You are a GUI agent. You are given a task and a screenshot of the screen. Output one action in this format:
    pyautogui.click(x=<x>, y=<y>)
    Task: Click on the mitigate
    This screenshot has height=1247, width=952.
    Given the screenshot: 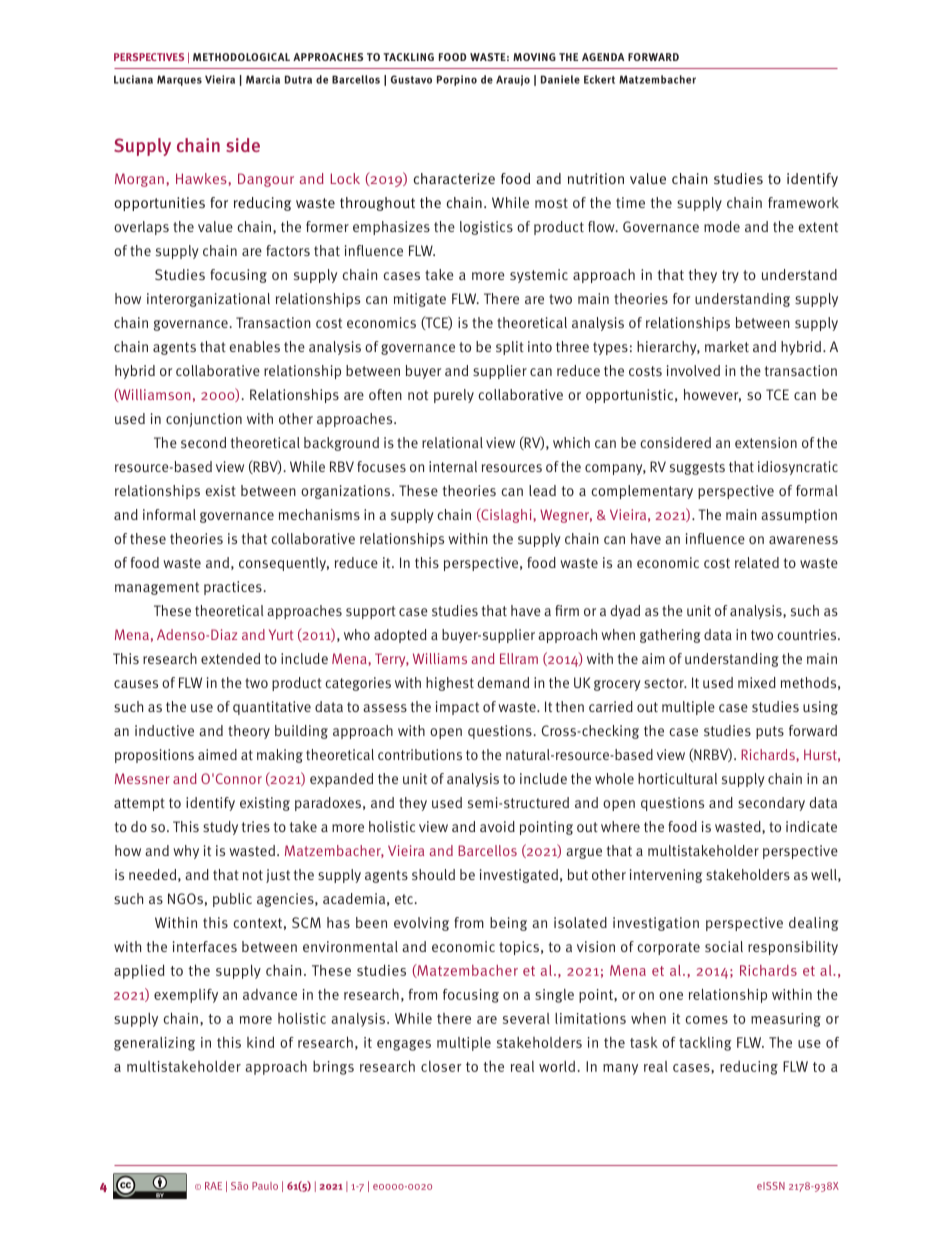 What is the action you would take?
    pyautogui.click(x=420, y=300)
